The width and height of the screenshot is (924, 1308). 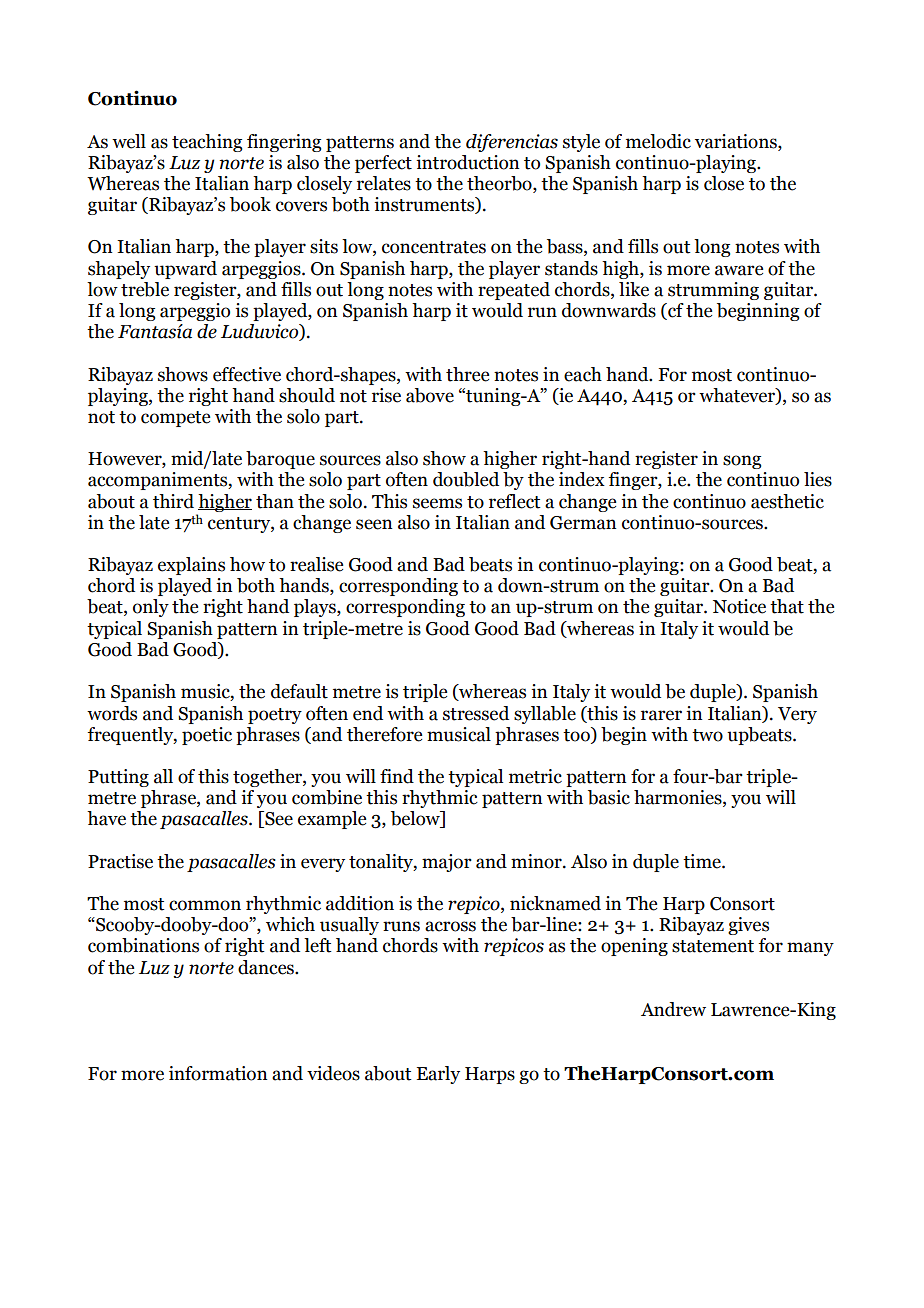 What do you see at coordinates (129, 141) in the screenshot?
I see `well` at bounding box center [129, 141].
